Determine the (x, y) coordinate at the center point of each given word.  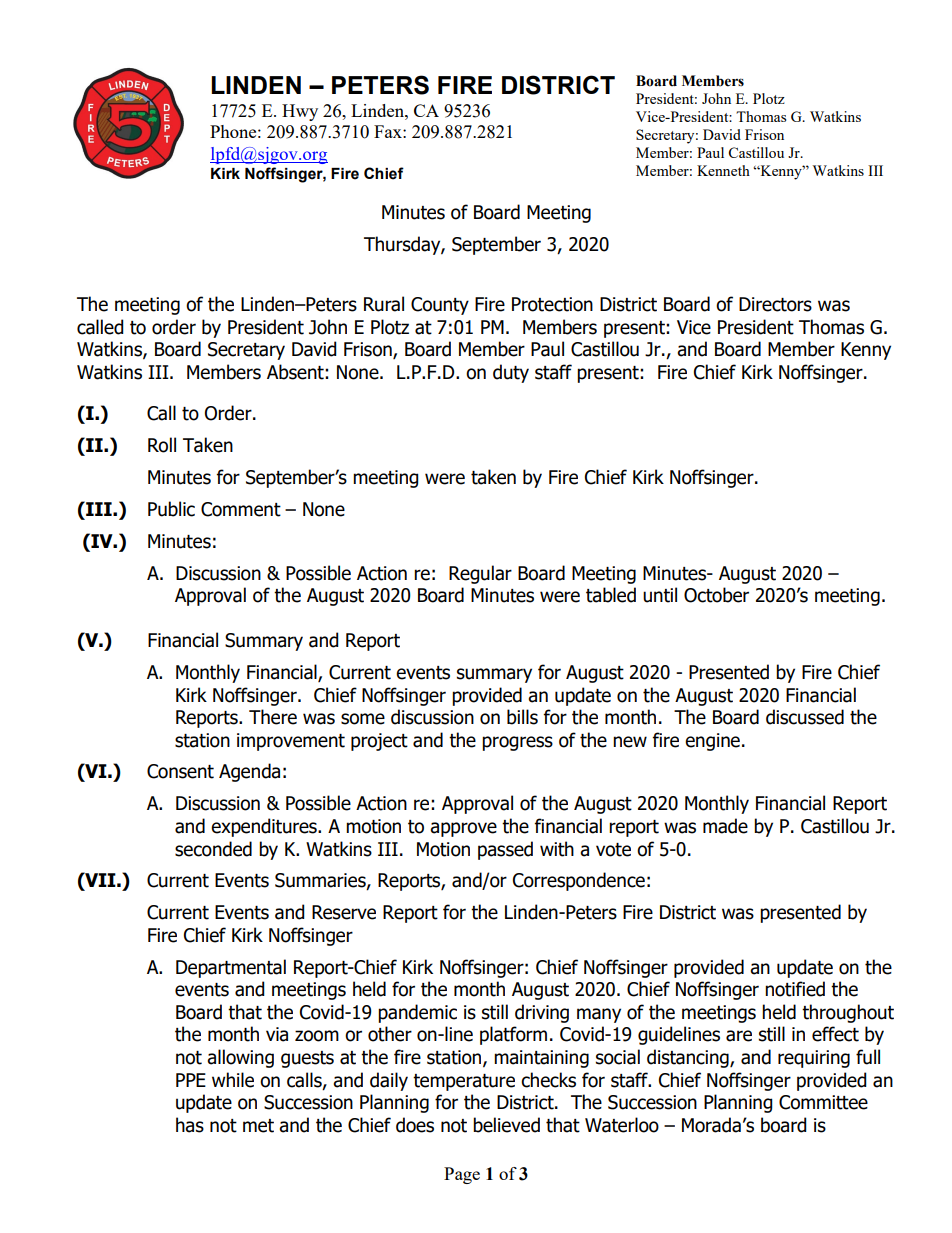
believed (506, 1125)
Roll (162, 445)
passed (505, 850)
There (273, 717)
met (258, 1126)
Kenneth (723, 170)
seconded (213, 849)
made (725, 826)
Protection (552, 304)
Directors (775, 304)
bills (522, 717)
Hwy (300, 112)
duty (511, 373)
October (716, 595)
